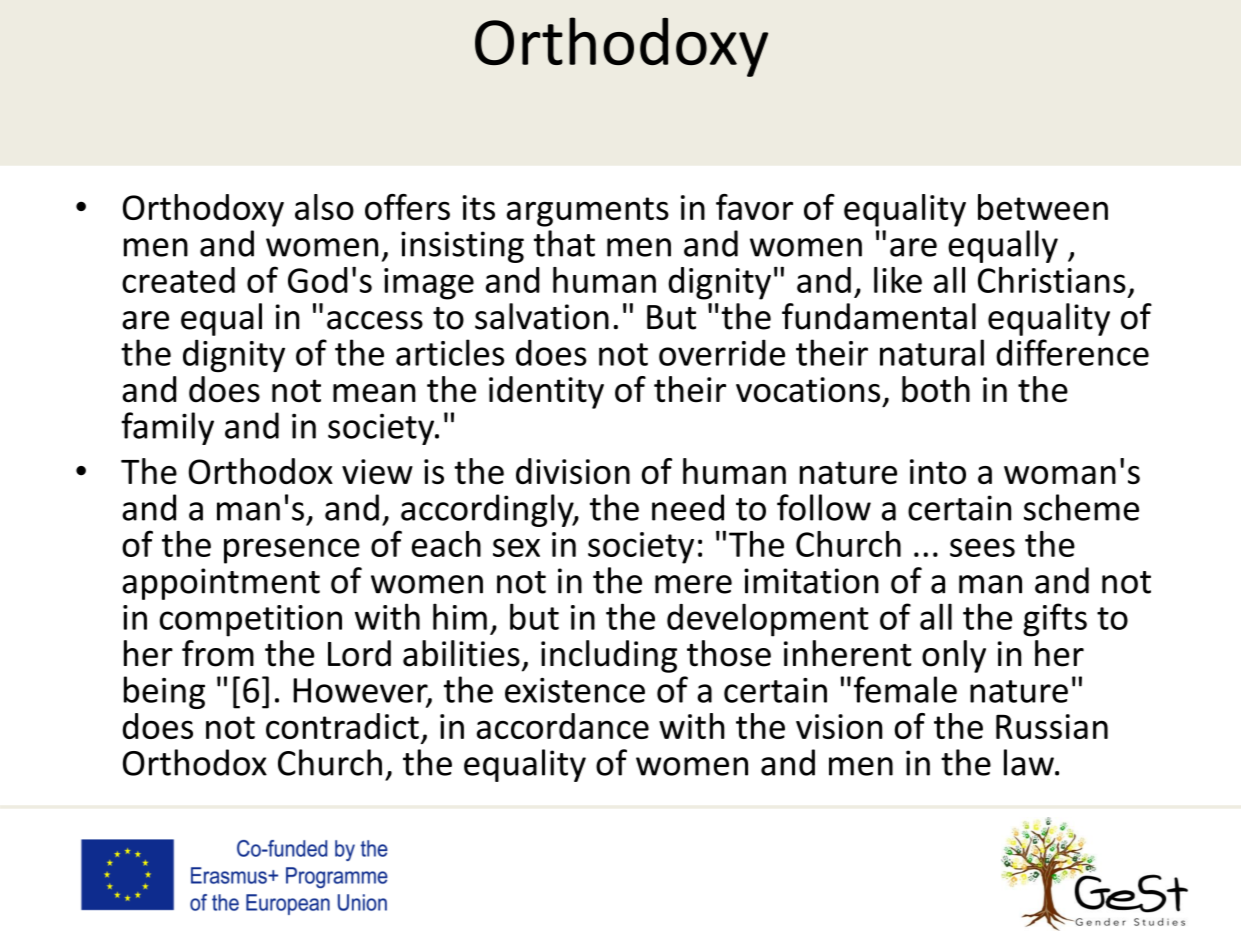 The width and height of the screenshot is (1241, 931). What do you see at coordinates (324, 207) in the screenshot?
I see `also` at bounding box center [324, 207].
